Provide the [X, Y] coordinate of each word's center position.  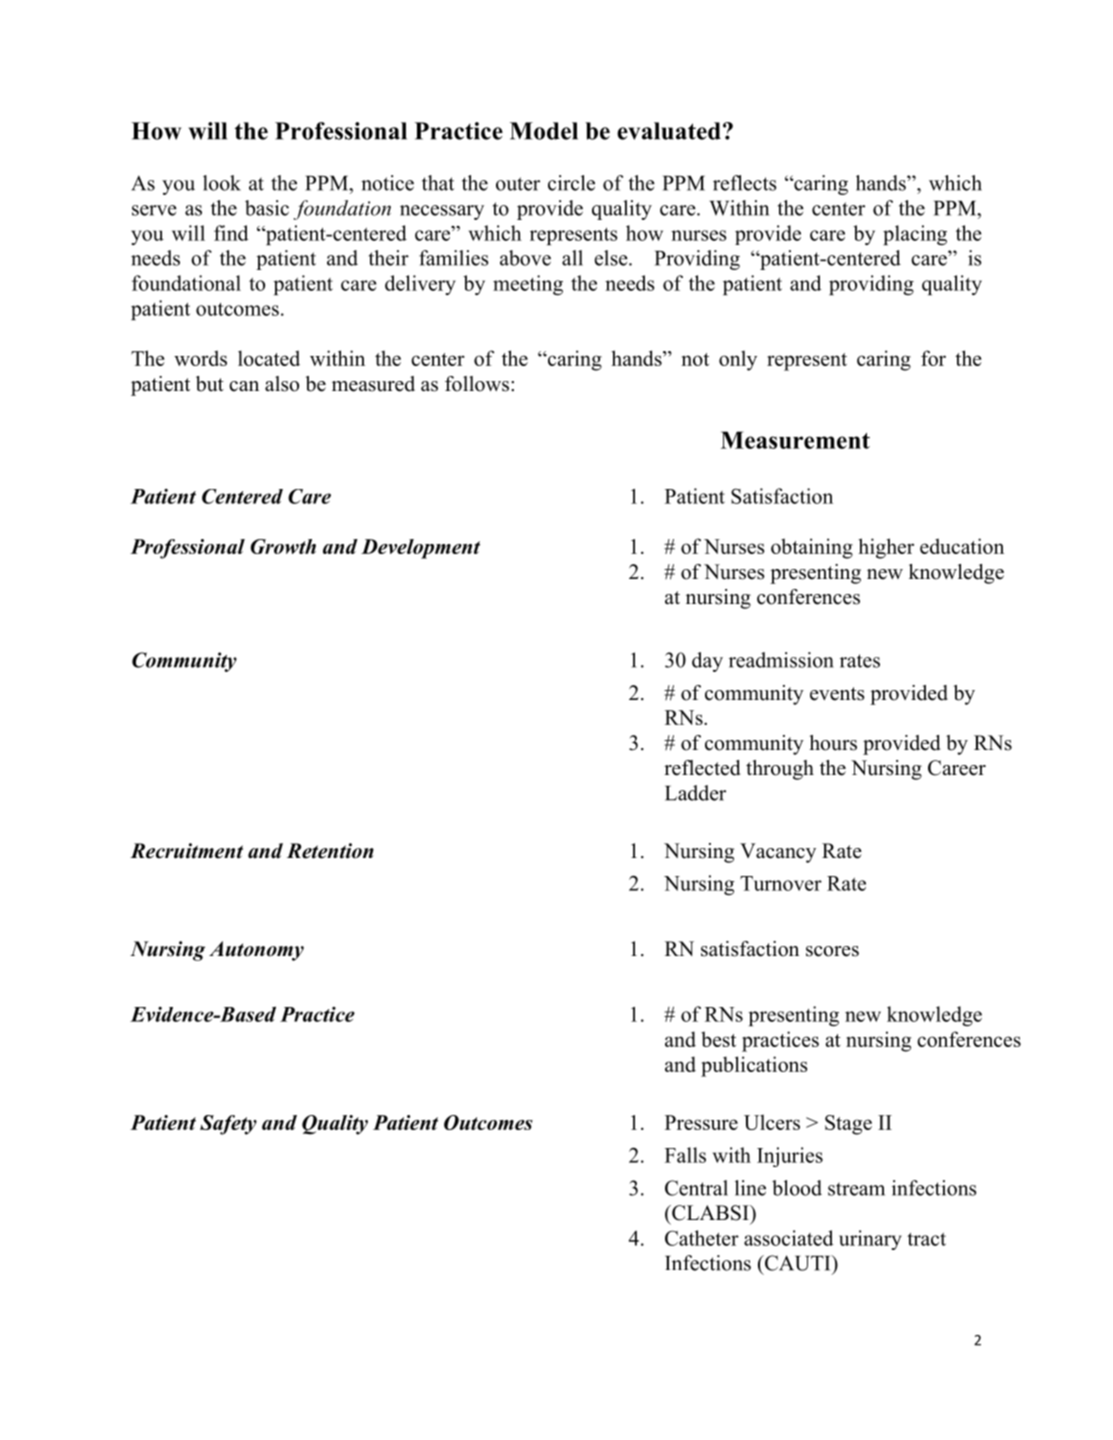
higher [886, 548]
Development [420, 549]
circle [571, 183]
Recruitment [186, 851]
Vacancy [778, 853]
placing [915, 235]
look [222, 183]
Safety [228, 1125]
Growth [283, 546]
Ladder [695, 793]
